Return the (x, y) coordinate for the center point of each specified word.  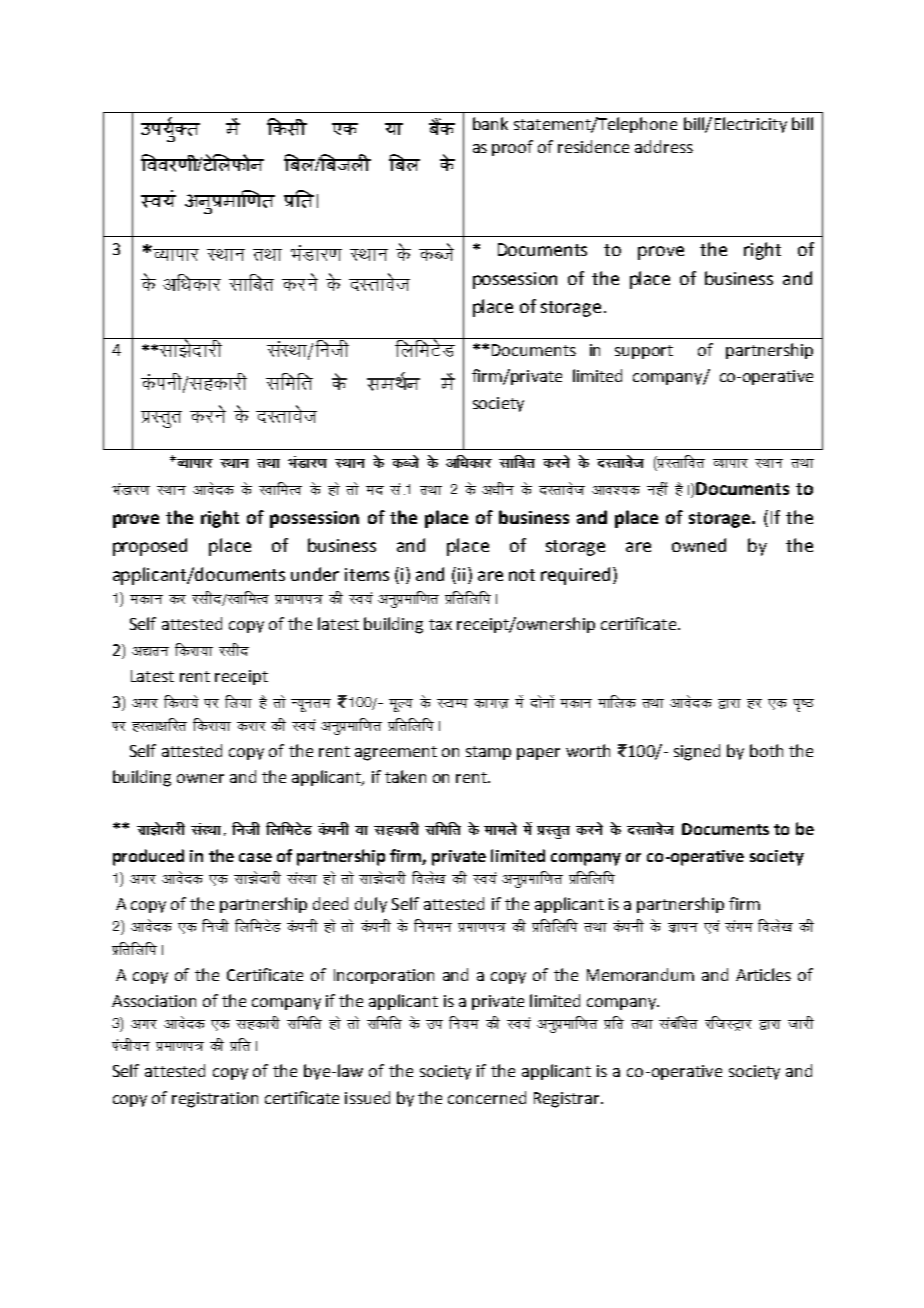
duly (371, 905)
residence (593, 146)
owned (699, 545)
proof (512, 148)
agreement (396, 753)
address (664, 146)
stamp (488, 753)
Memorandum (640, 974)
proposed (150, 547)
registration (215, 1100)
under (315, 574)
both (766, 750)
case (255, 857)
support (644, 352)
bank (490, 123)
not (522, 575)
